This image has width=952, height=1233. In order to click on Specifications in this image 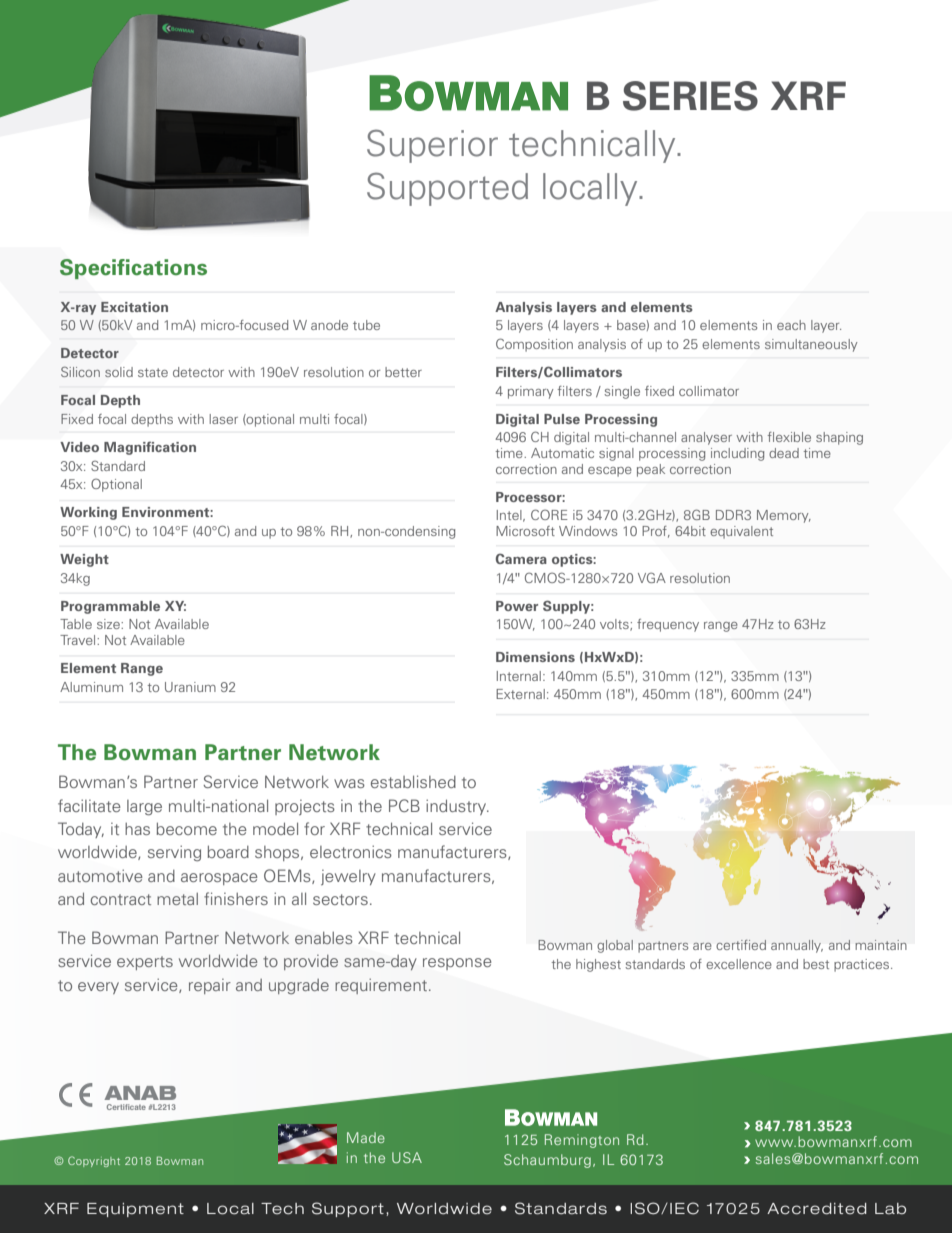, I will do `click(133, 269)`.
